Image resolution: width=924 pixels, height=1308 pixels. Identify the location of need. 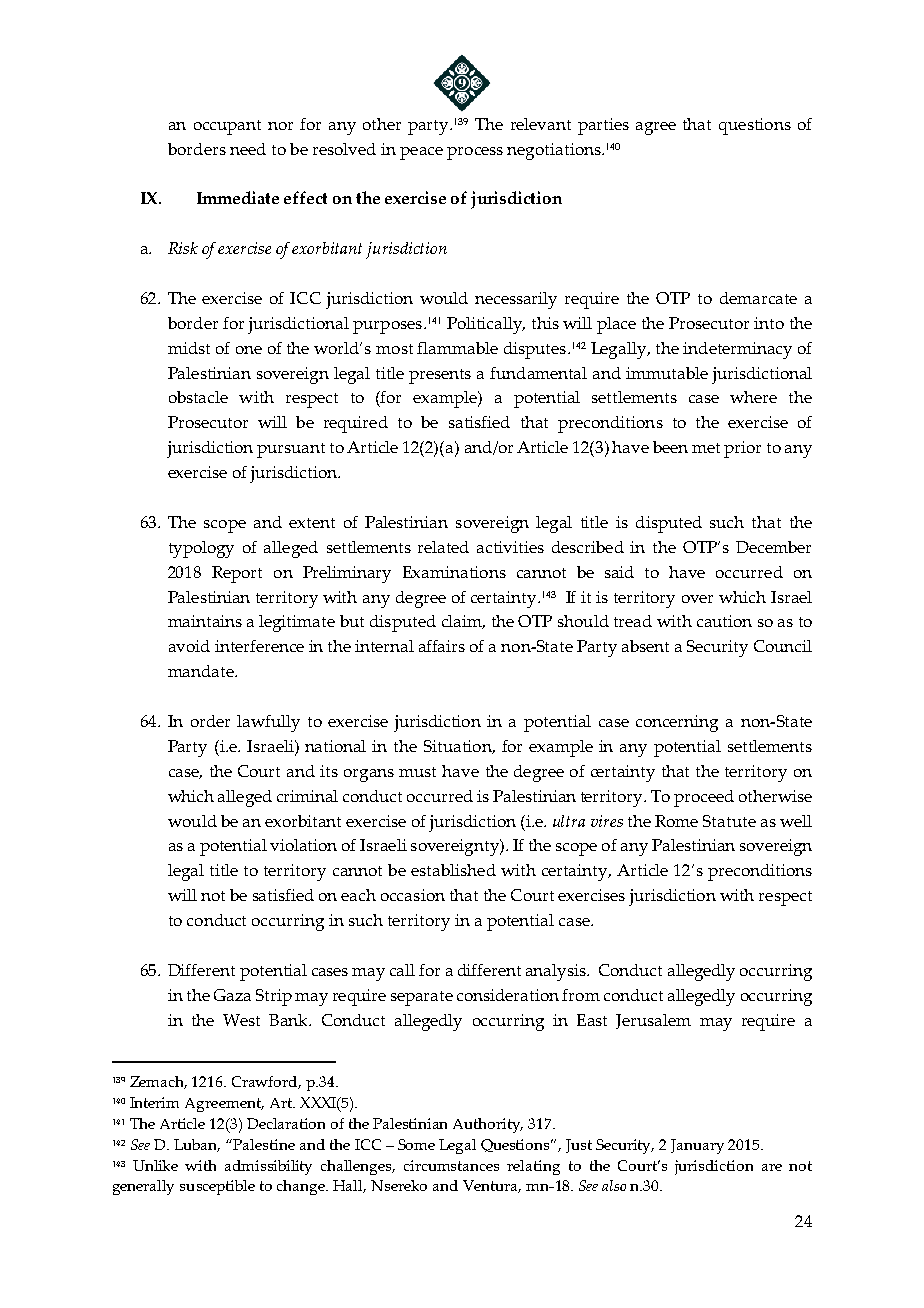
(248, 149).
